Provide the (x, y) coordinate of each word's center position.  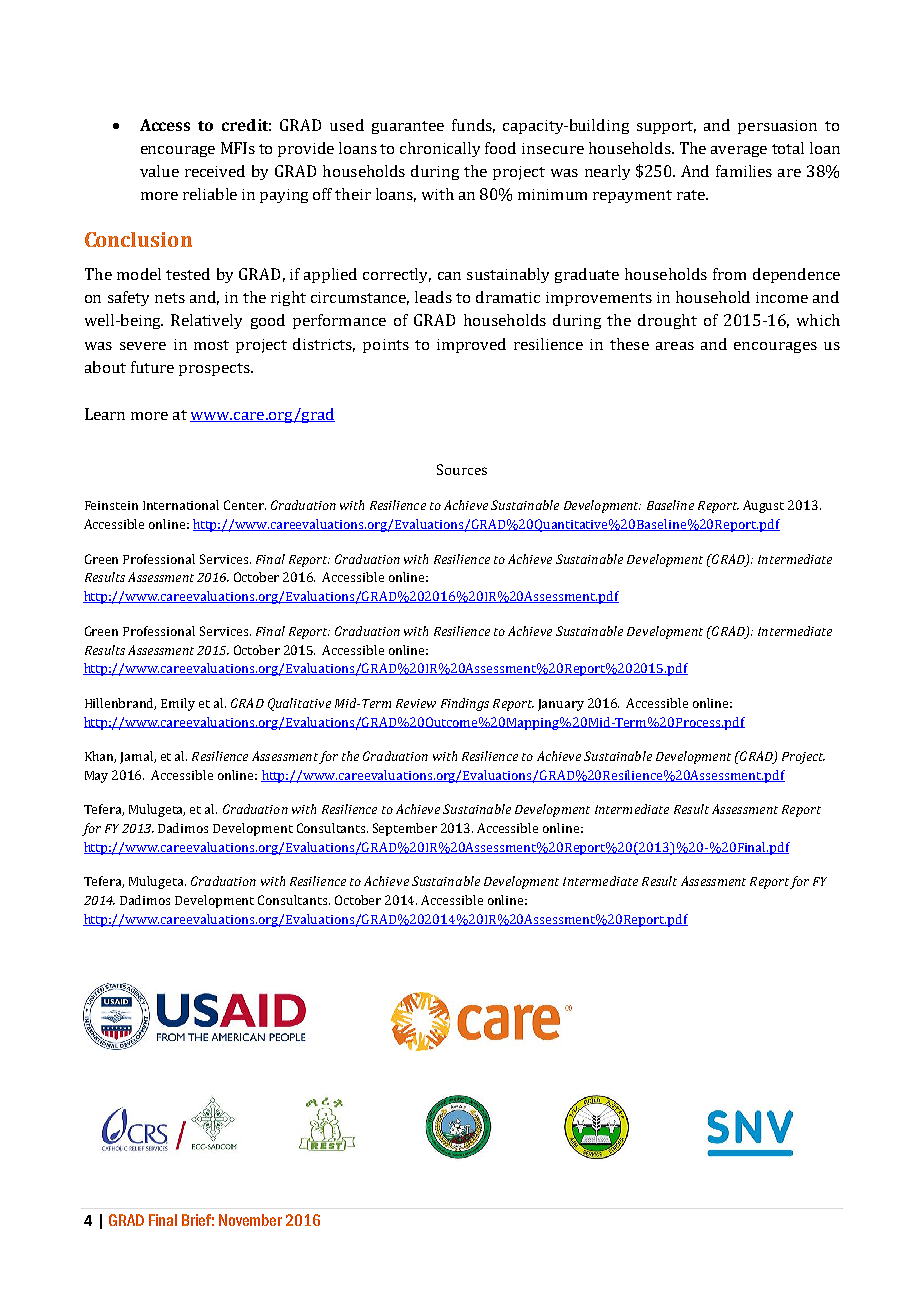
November (250, 1220)
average (739, 151)
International (181, 505)
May (96, 777)
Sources (462, 469)
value (159, 171)
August (763, 506)
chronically (440, 149)
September (405, 829)
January (561, 705)
